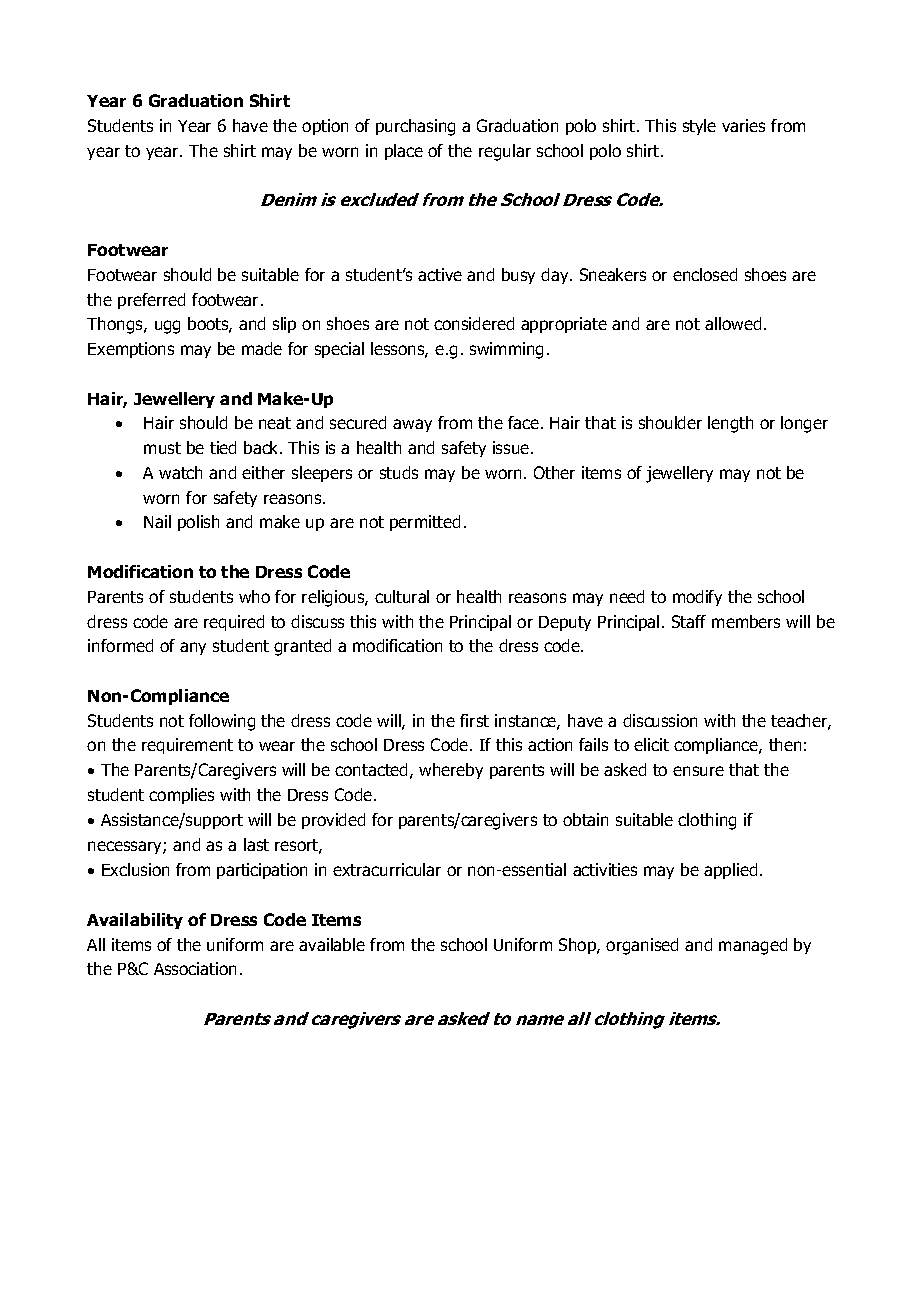 Image resolution: width=924 pixels, height=1308 pixels. Describe the element at coordinates (699, 127) in the page. I see `style` at that location.
